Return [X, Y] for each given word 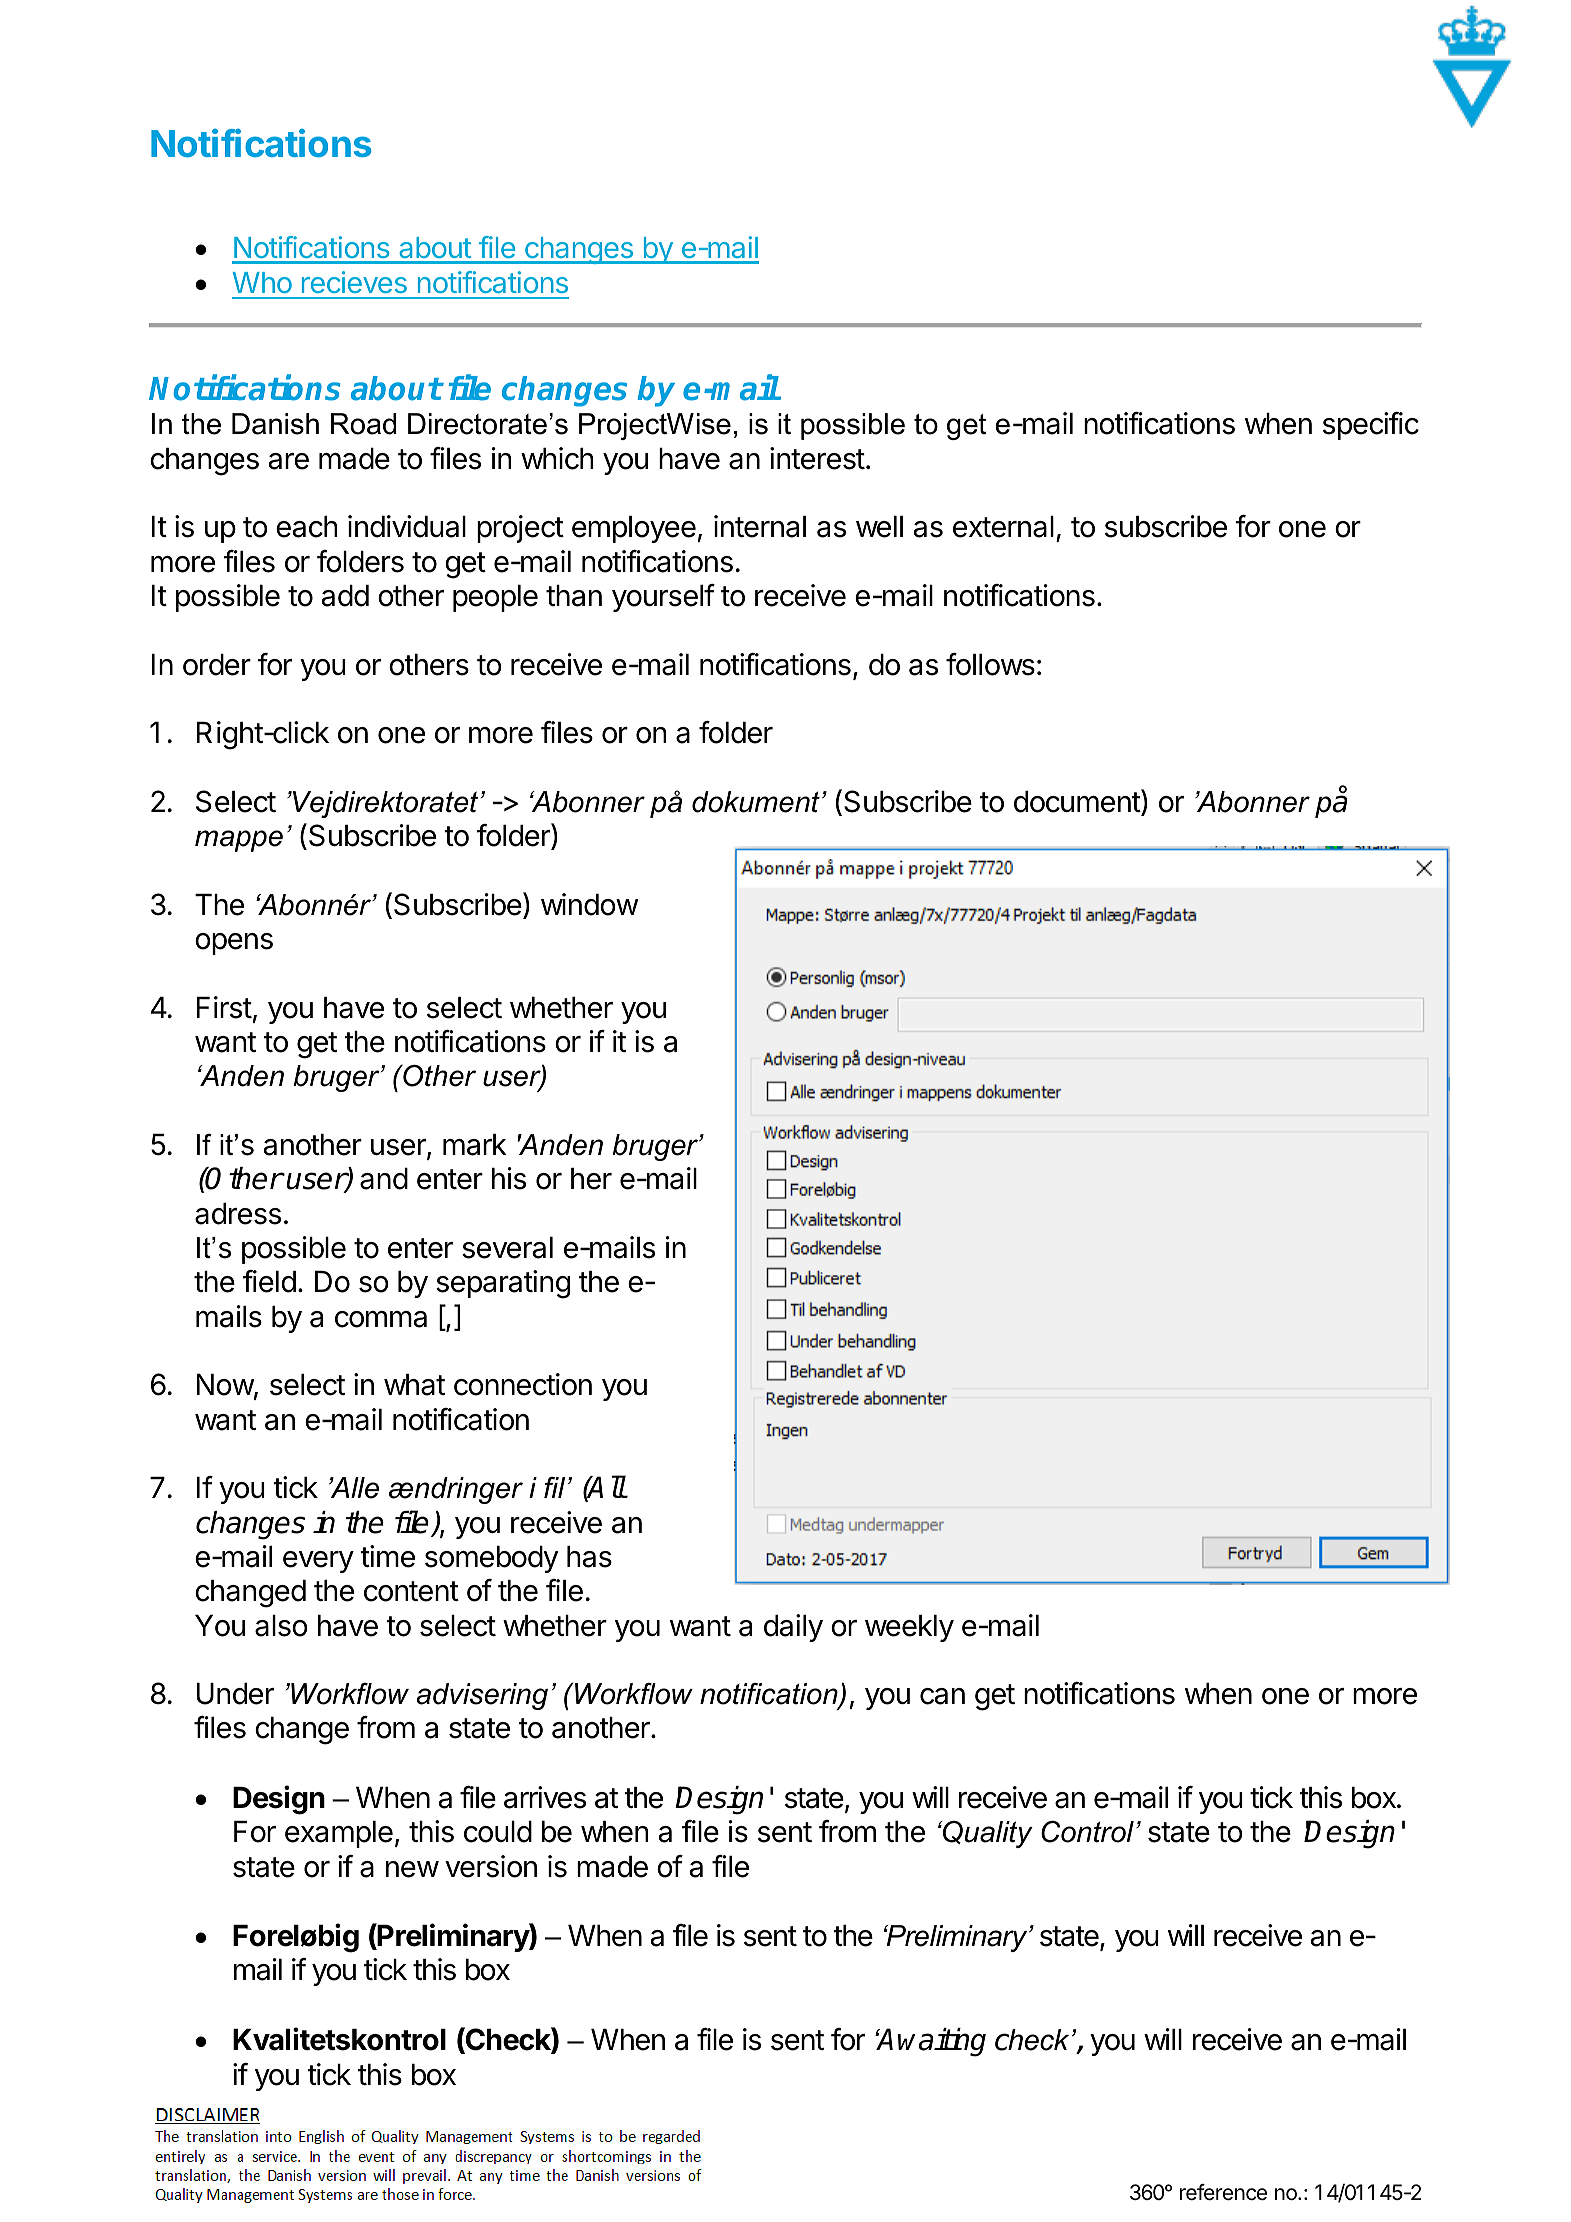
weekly [909, 1628]
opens [234, 944]
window [589, 904]
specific [1371, 426]
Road [363, 424]
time [387, 1556]
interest [817, 458]
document [1078, 802]
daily [793, 1628]
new [412, 1869]
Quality [987, 1834]
